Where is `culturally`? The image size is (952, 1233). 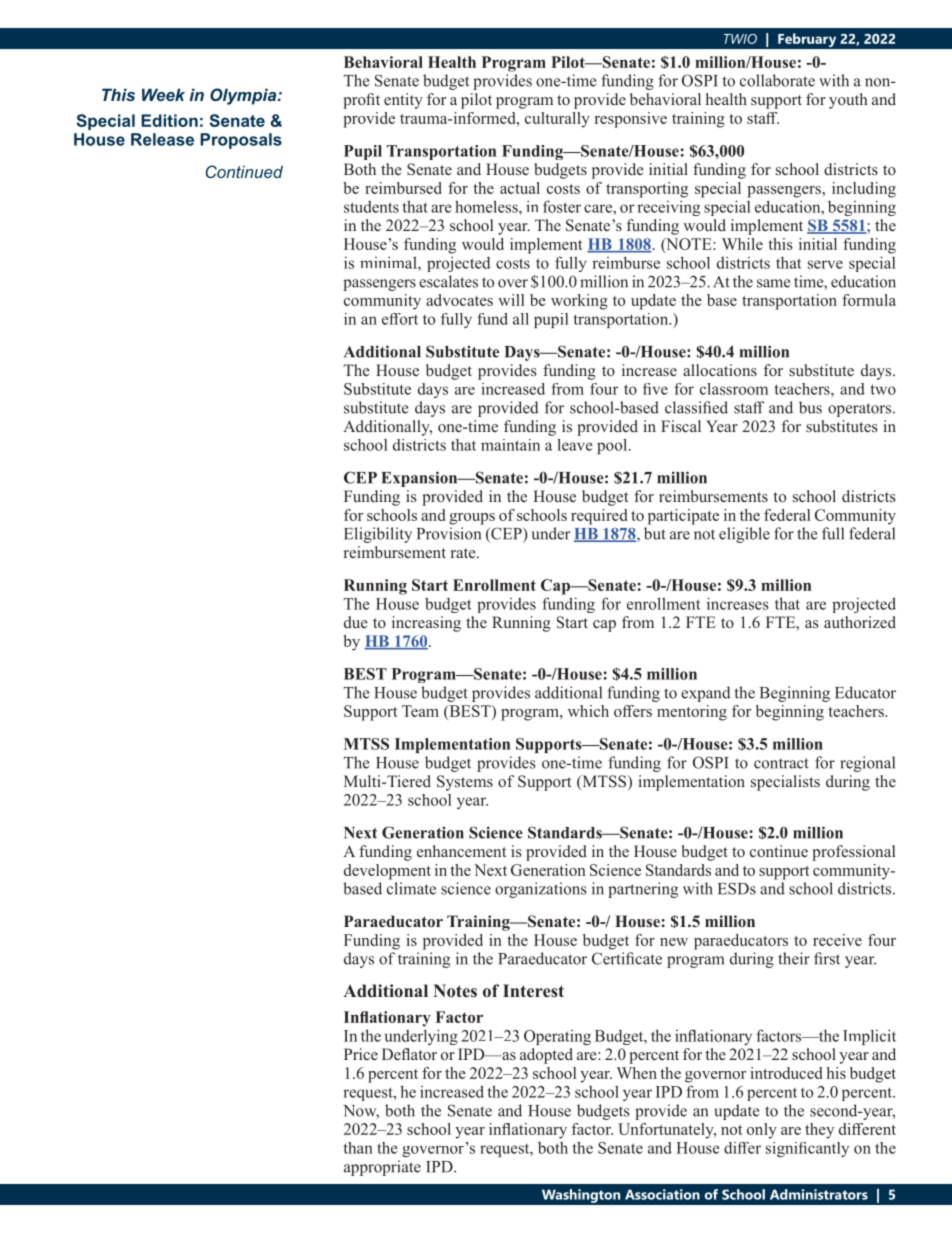
culturally is located at coordinates (557, 120).
